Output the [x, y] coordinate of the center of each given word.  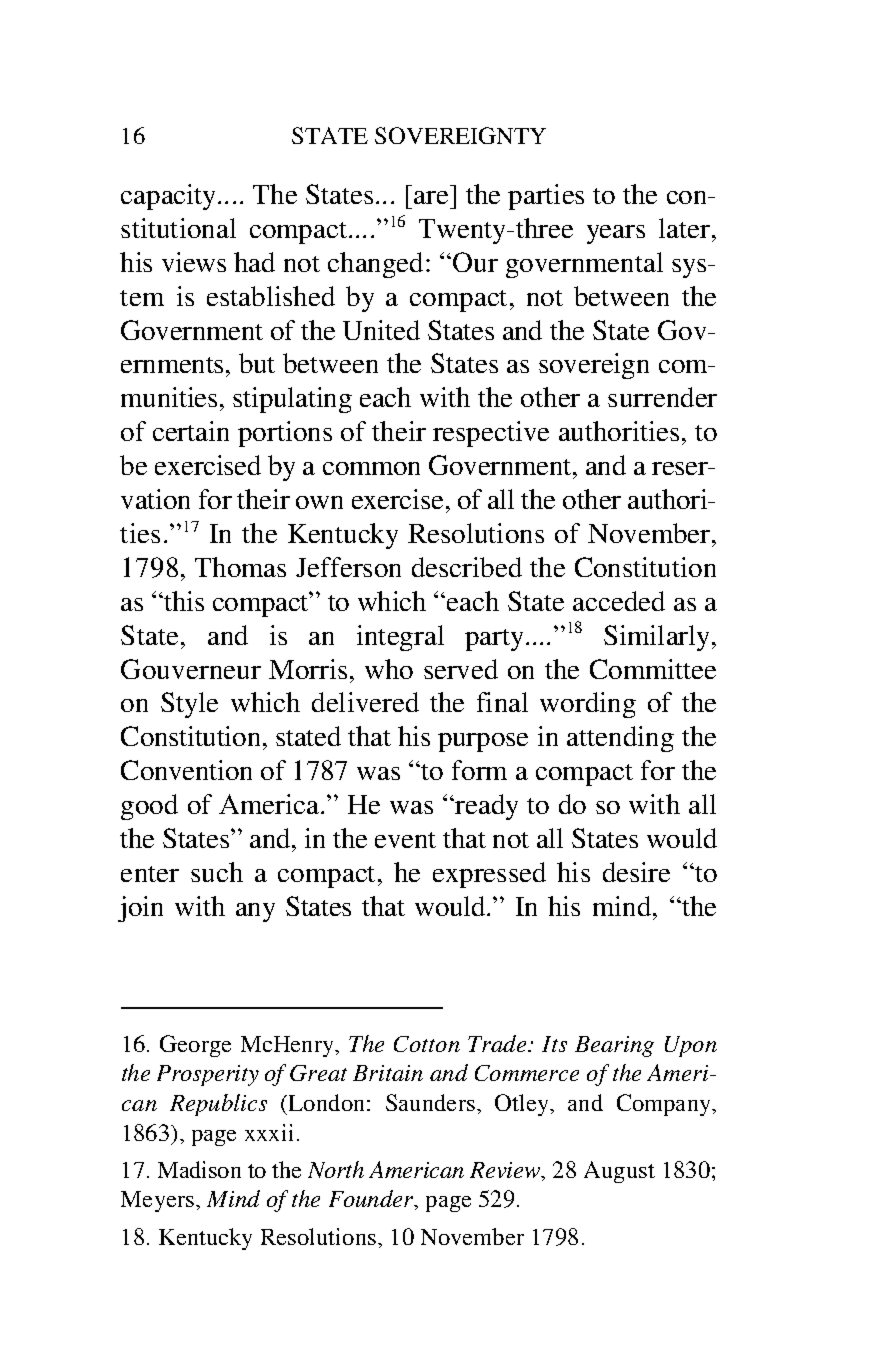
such [217, 872]
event [405, 840]
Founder [372, 1200]
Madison [199, 1169]
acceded [619, 601]
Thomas [240, 567]
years [616, 234]
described [467, 567]
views [194, 262]
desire [636, 872]
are [431, 197]
